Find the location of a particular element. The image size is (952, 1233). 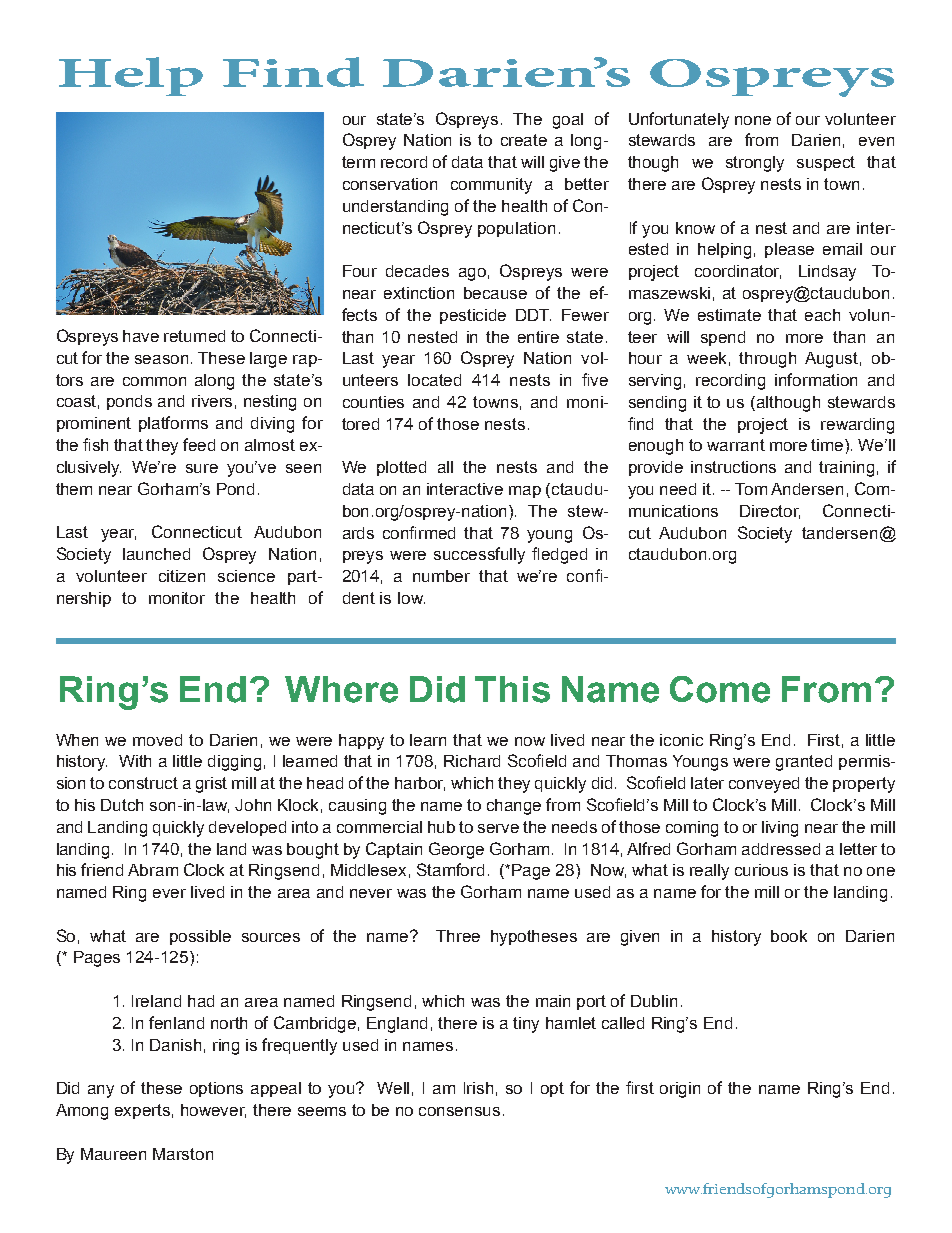

citizen is located at coordinates (182, 576).
